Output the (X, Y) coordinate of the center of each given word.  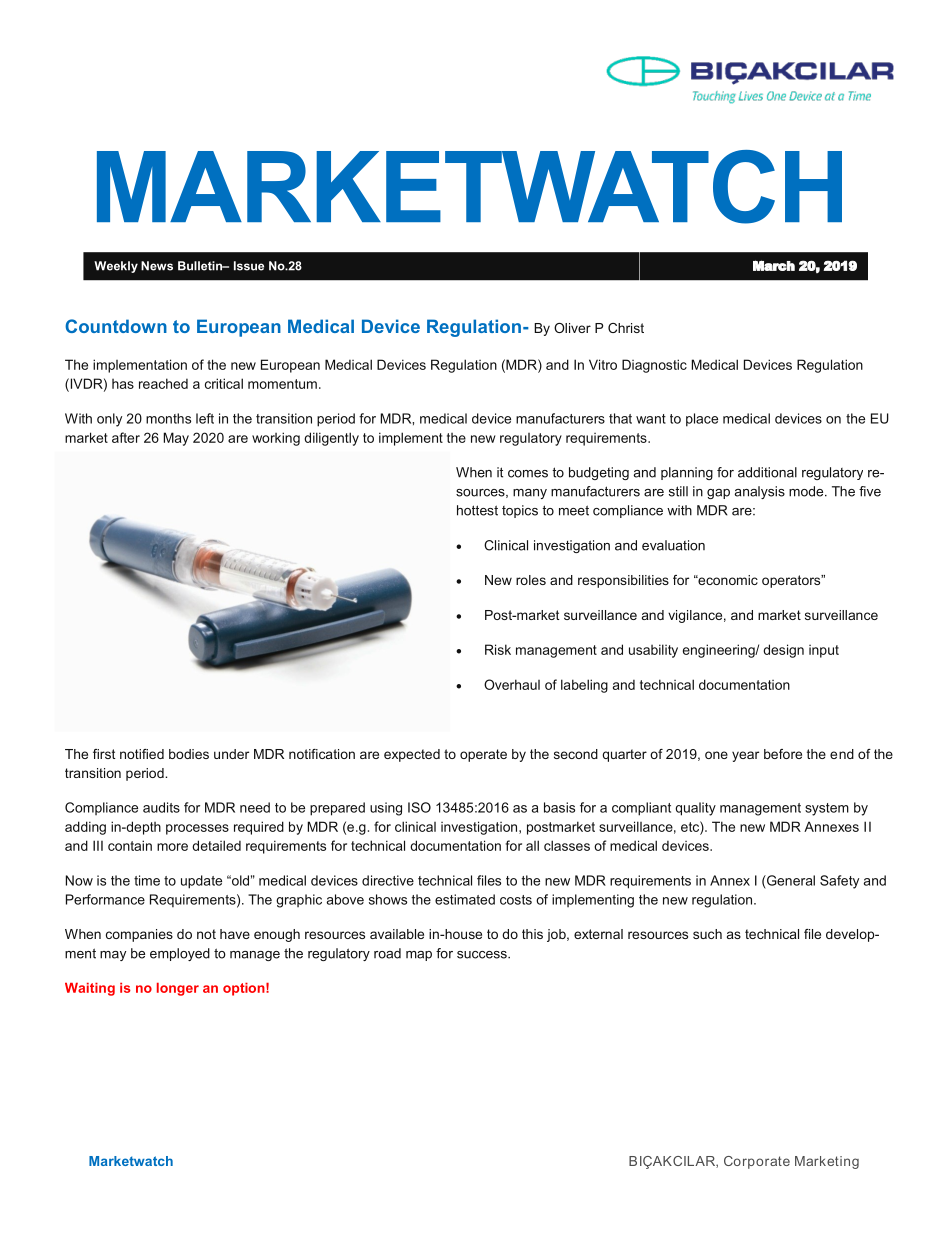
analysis (760, 492)
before (783, 754)
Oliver (572, 328)
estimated (465, 899)
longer (178, 989)
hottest (477, 510)
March (774, 265)
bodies (189, 754)
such (707, 934)
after (126, 437)
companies (139, 935)
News (157, 266)
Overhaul (512, 684)
